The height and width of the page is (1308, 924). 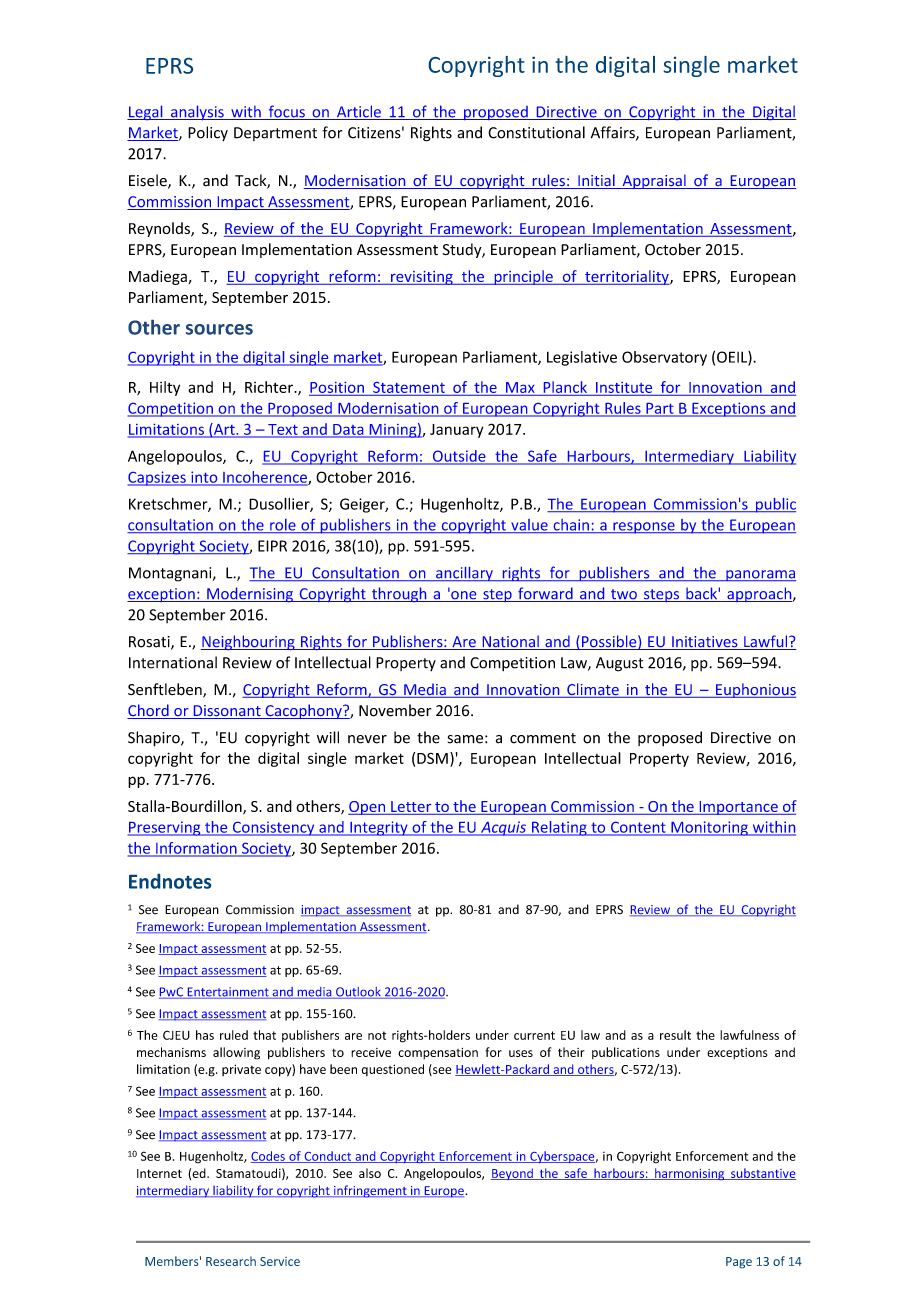 What do you see at coordinates (208, 133) in the page?
I see `Policy` at bounding box center [208, 133].
